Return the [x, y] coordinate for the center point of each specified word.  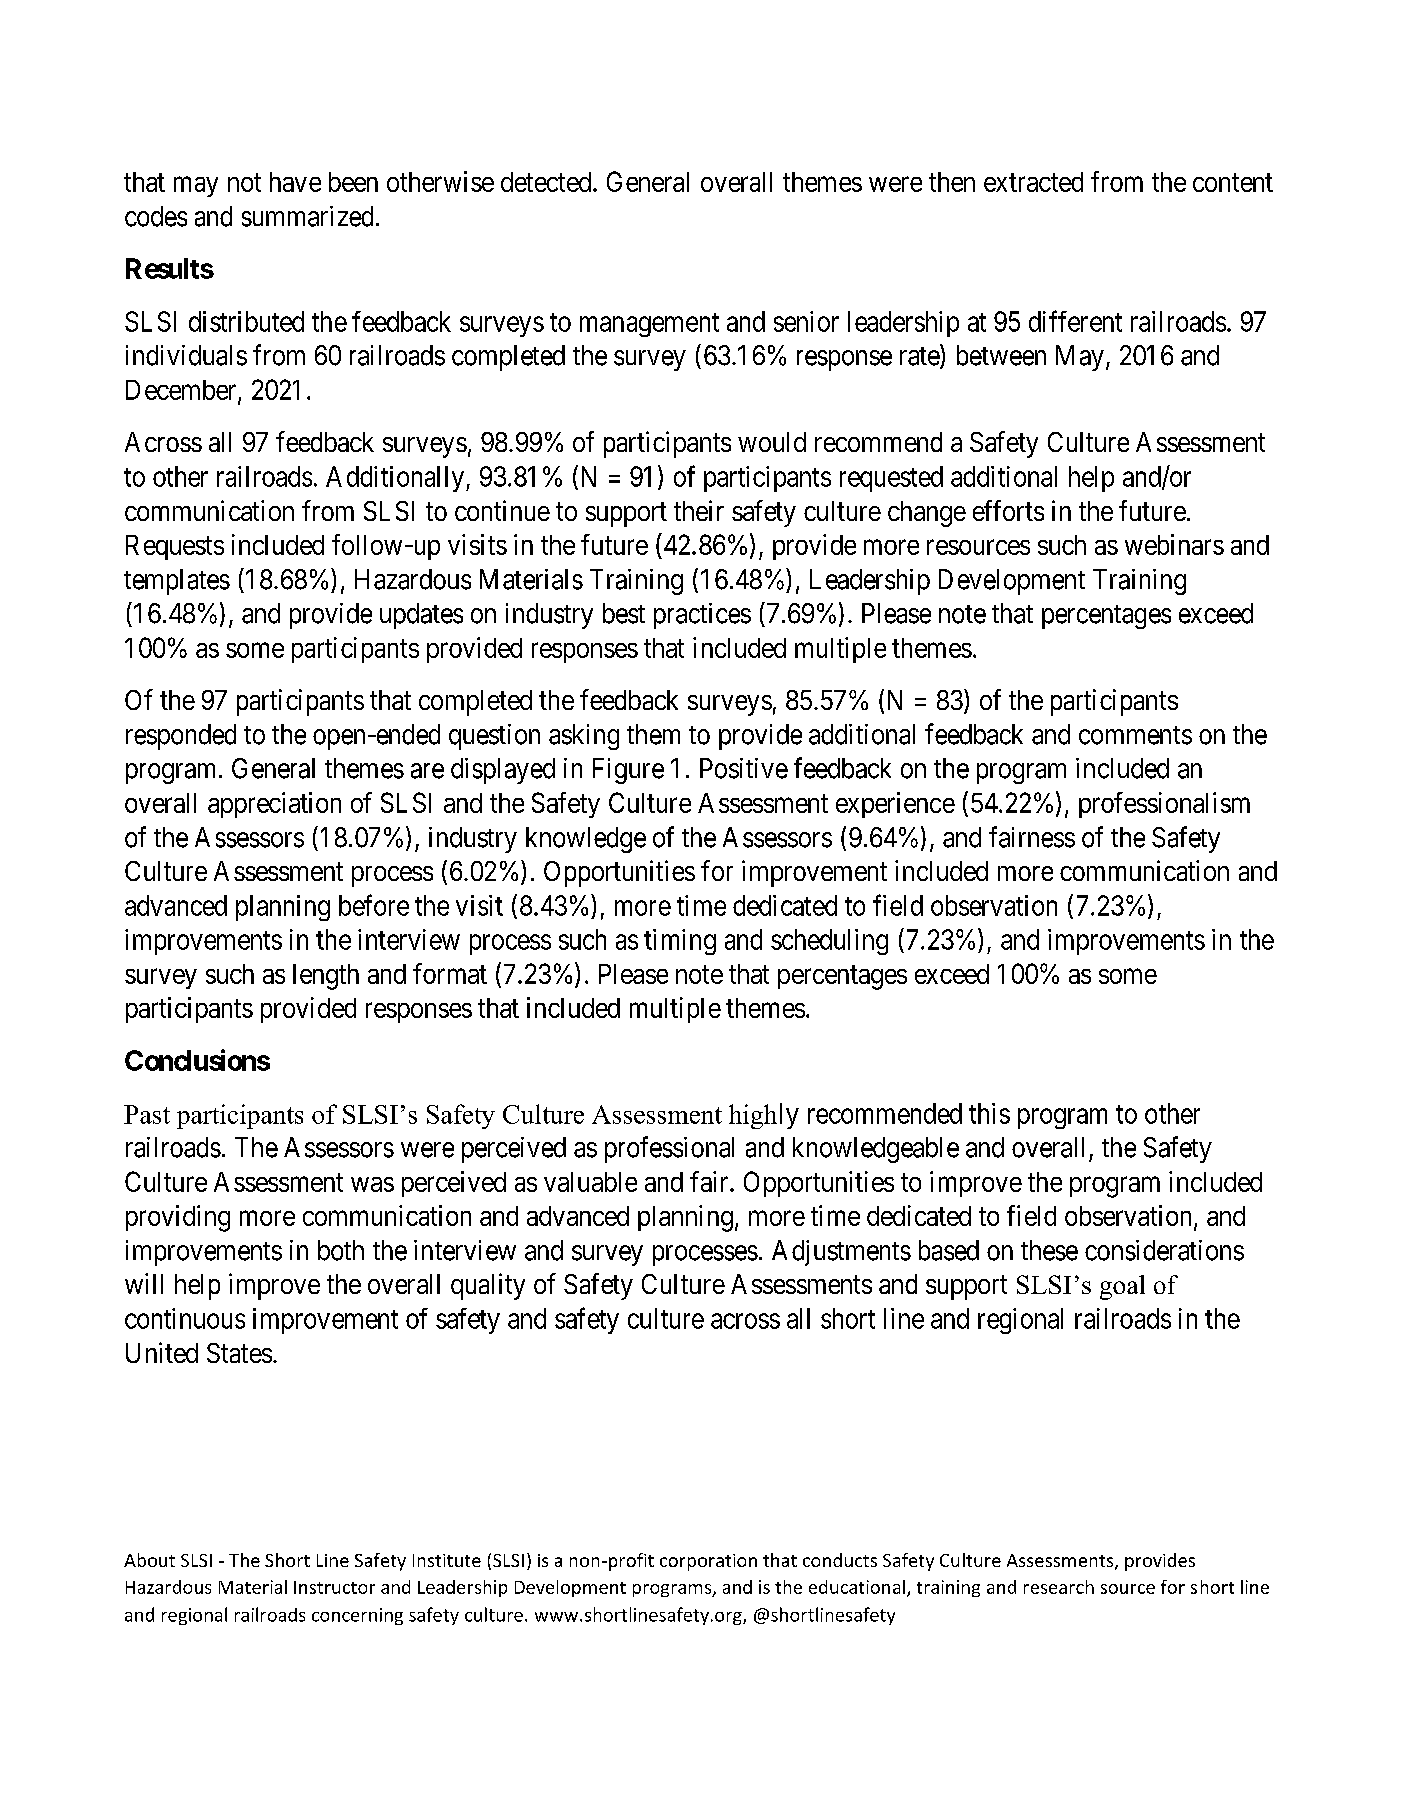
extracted [1033, 182]
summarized [307, 216]
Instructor [334, 1587]
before [374, 905]
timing [680, 942]
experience [895, 805]
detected [547, 182]
